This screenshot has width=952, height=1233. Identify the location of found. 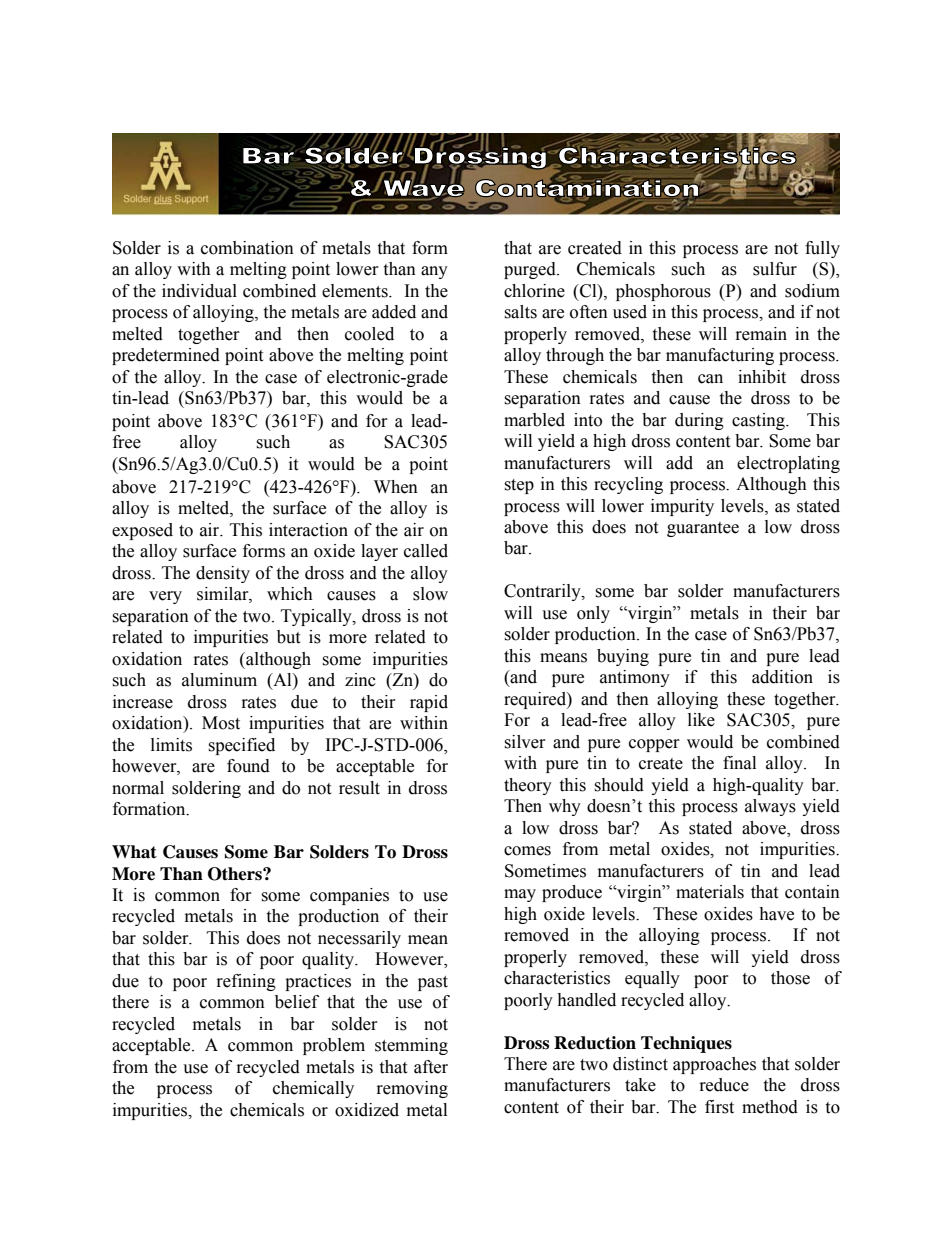
(248, 766).
